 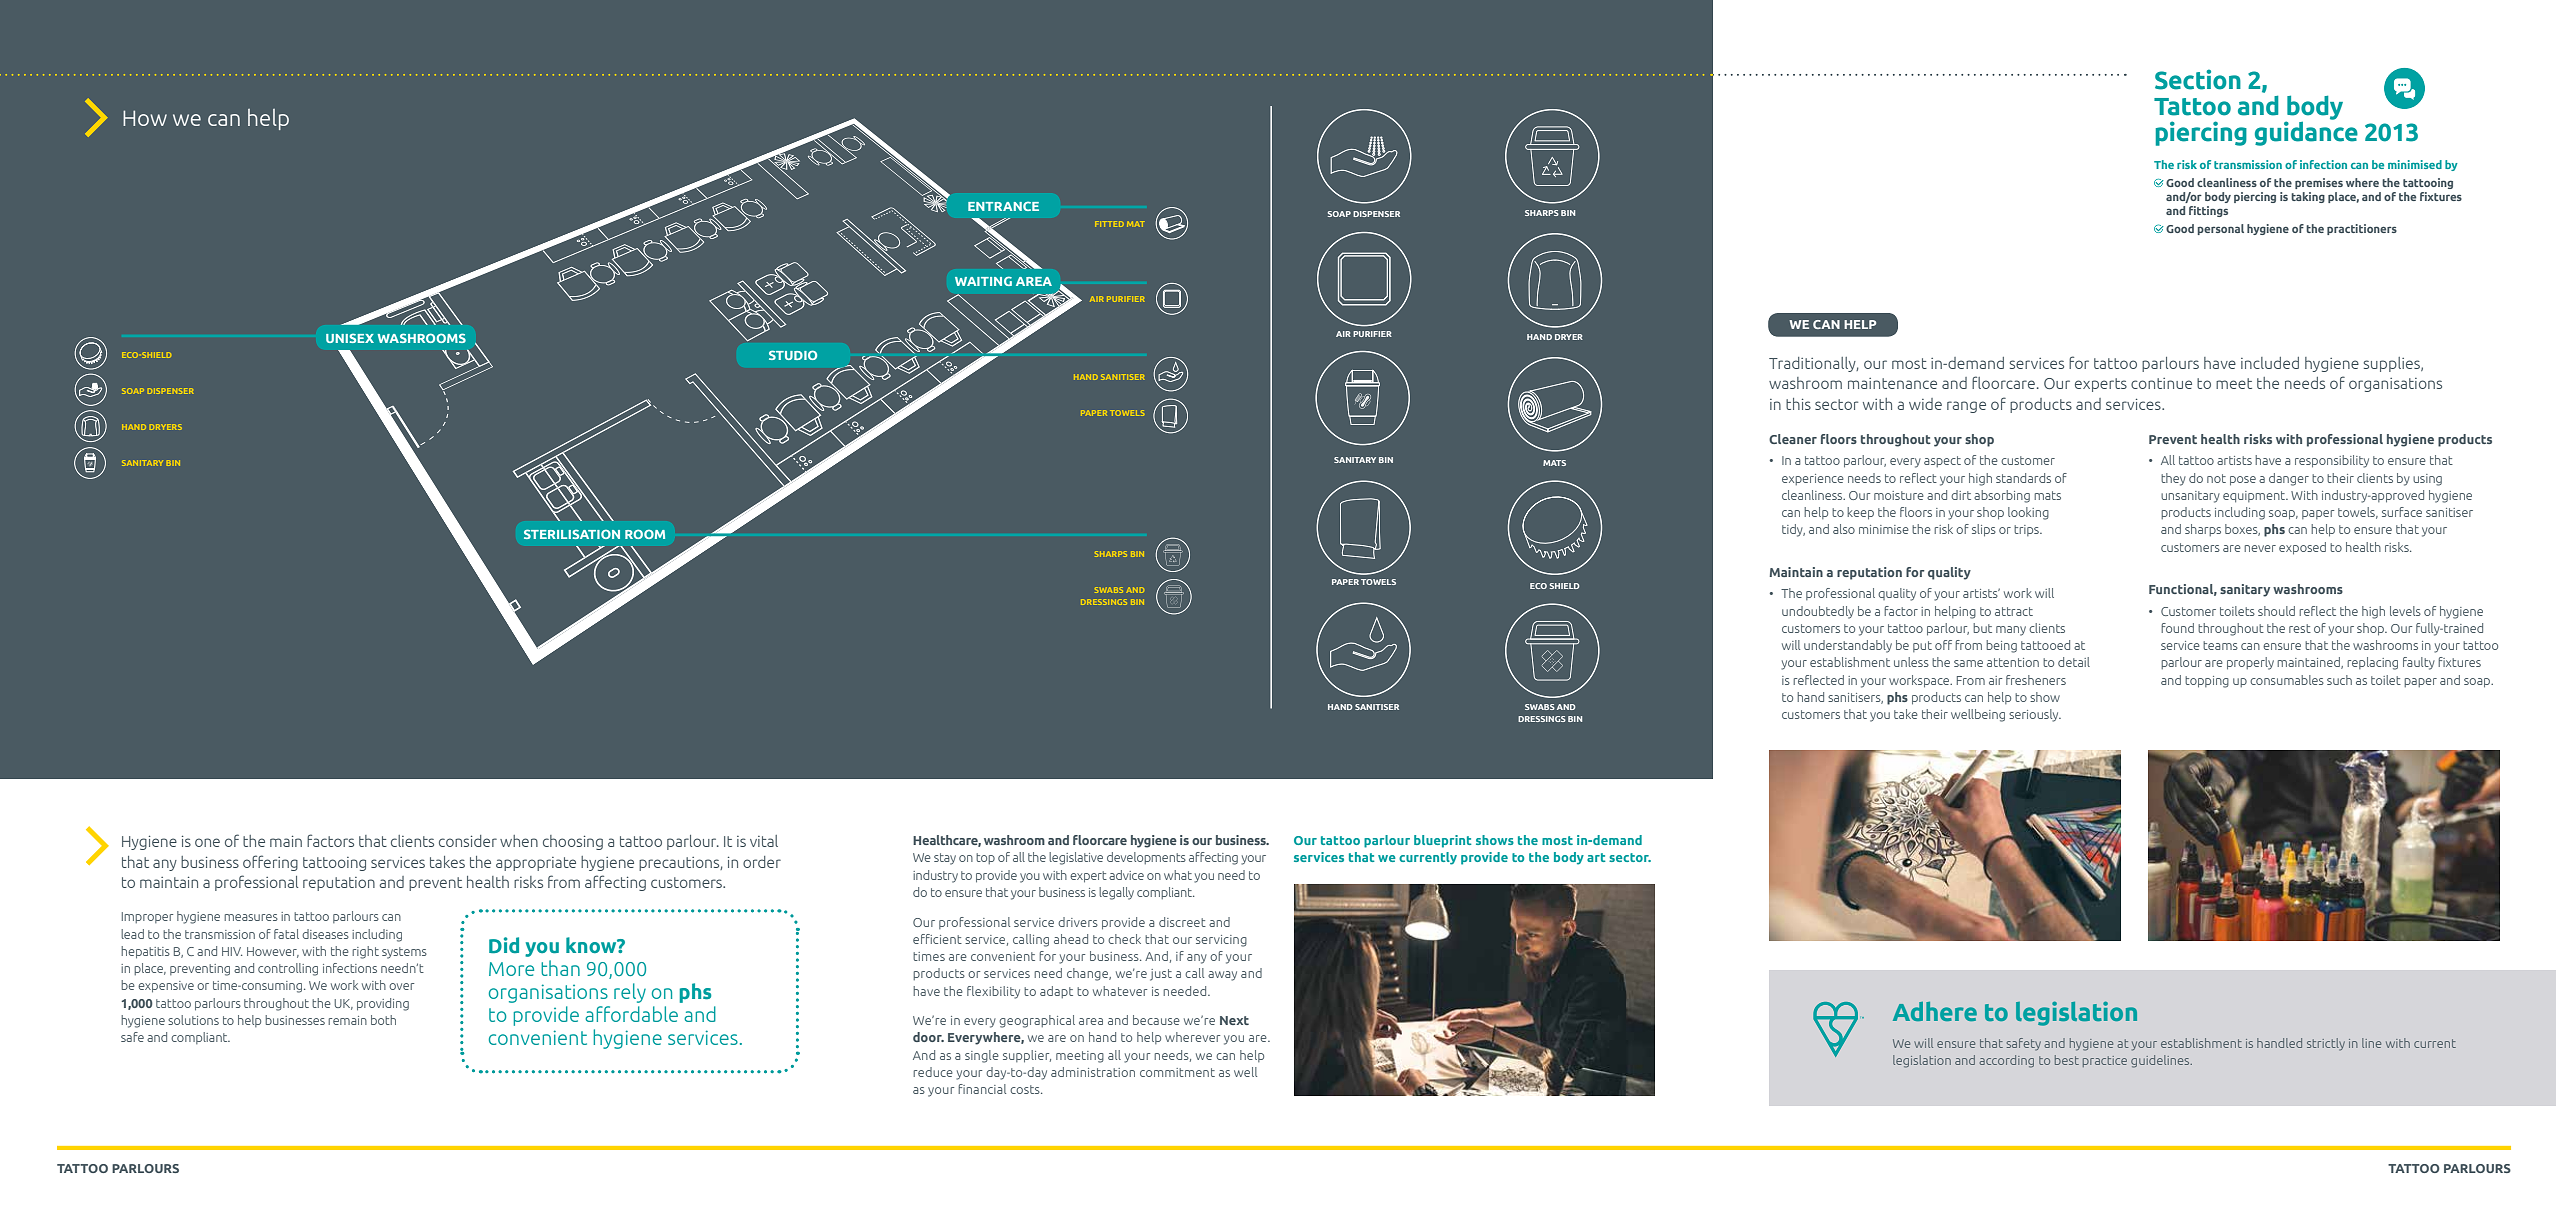 What do you see at coordinates (2035, 715) in the document?
I see `seriously` at bounding box center [2035, 715].
